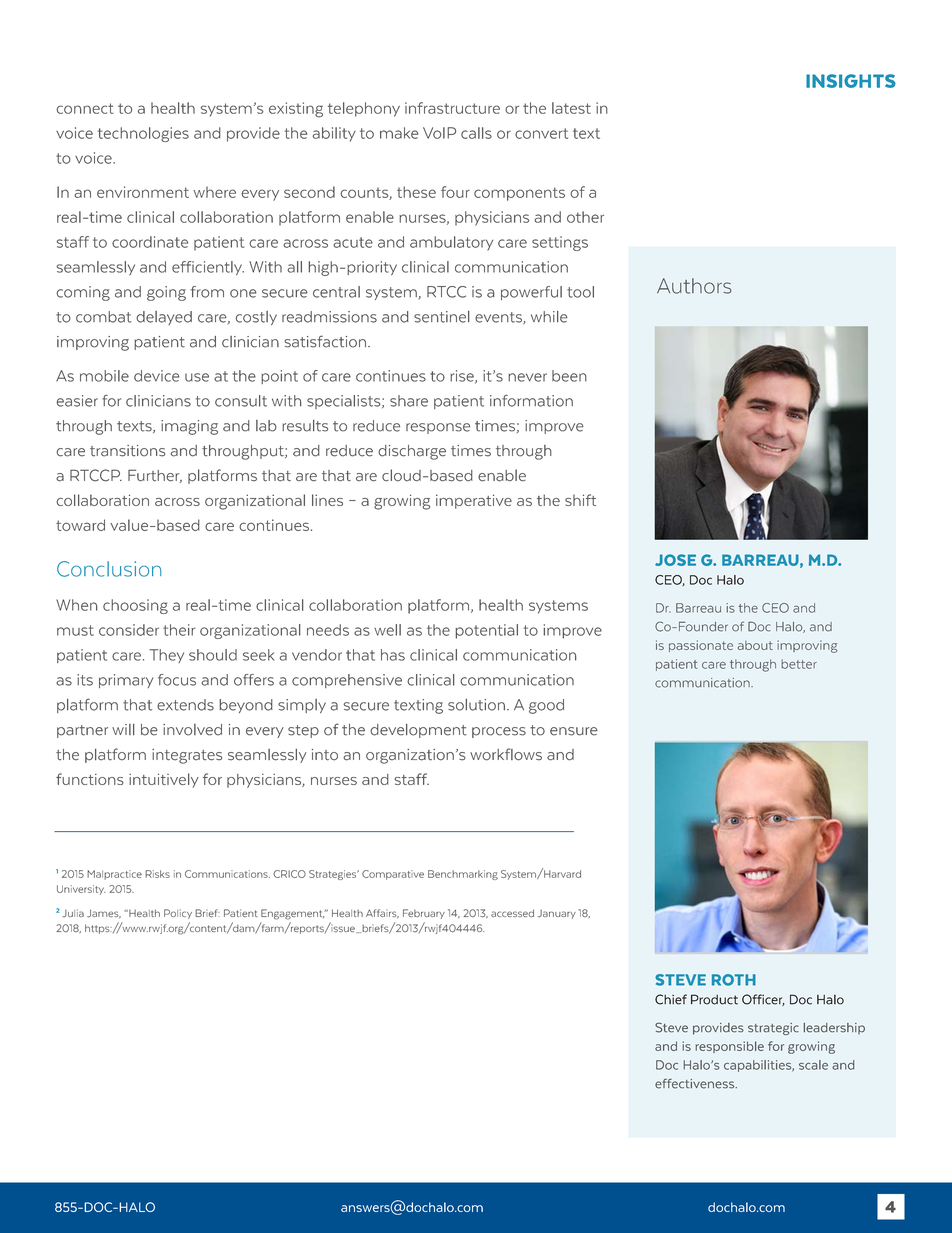 Image resolution: width=952 pixels, height=1233 pixels. Describe the element at coordinates (441, 317) in the screenshot. I see `sentinel` at that location.
